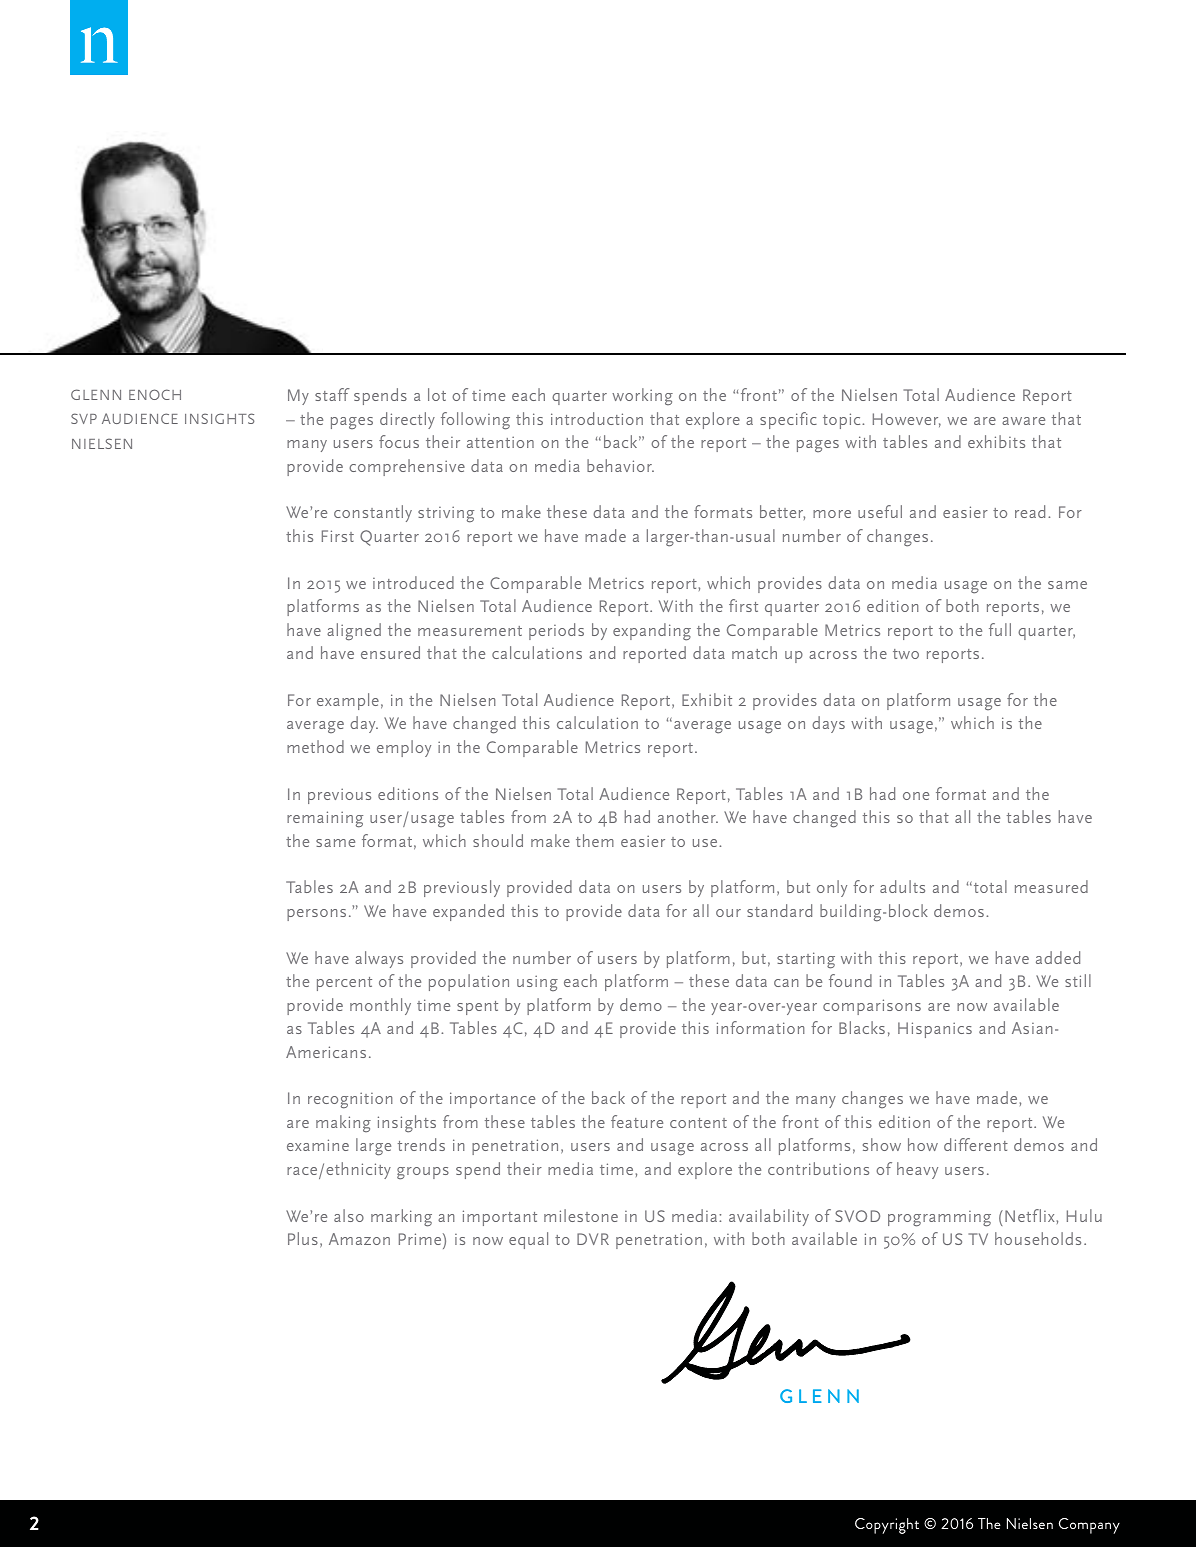 The height and width of the image is (1547, 1196). Describe the element at coordinates (303, 1238) in the image. I see `Plus` at that location.
